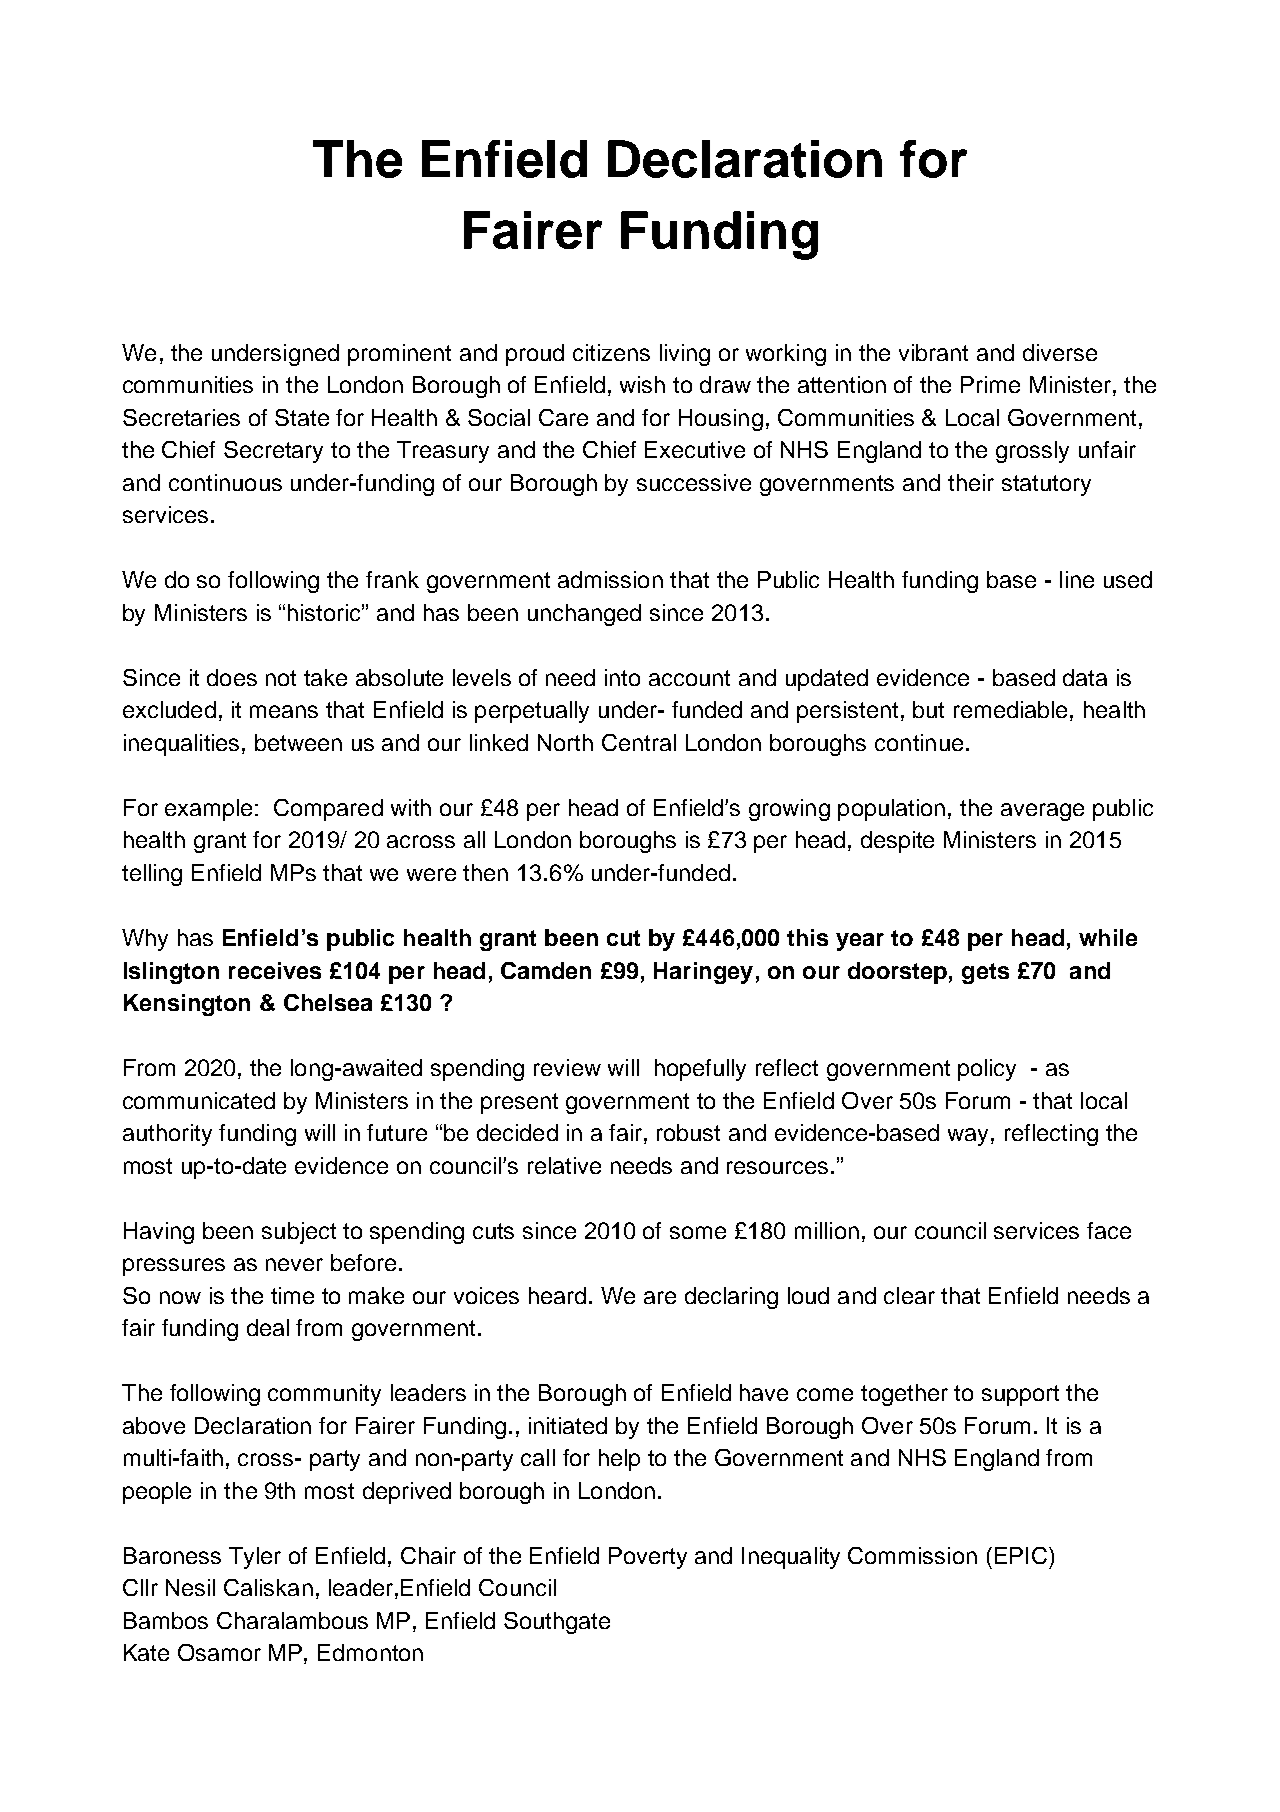 This image has width=1280, height=1812. Describe the element at coordinates (1042, 812) in the image. I see `average` at that location.
